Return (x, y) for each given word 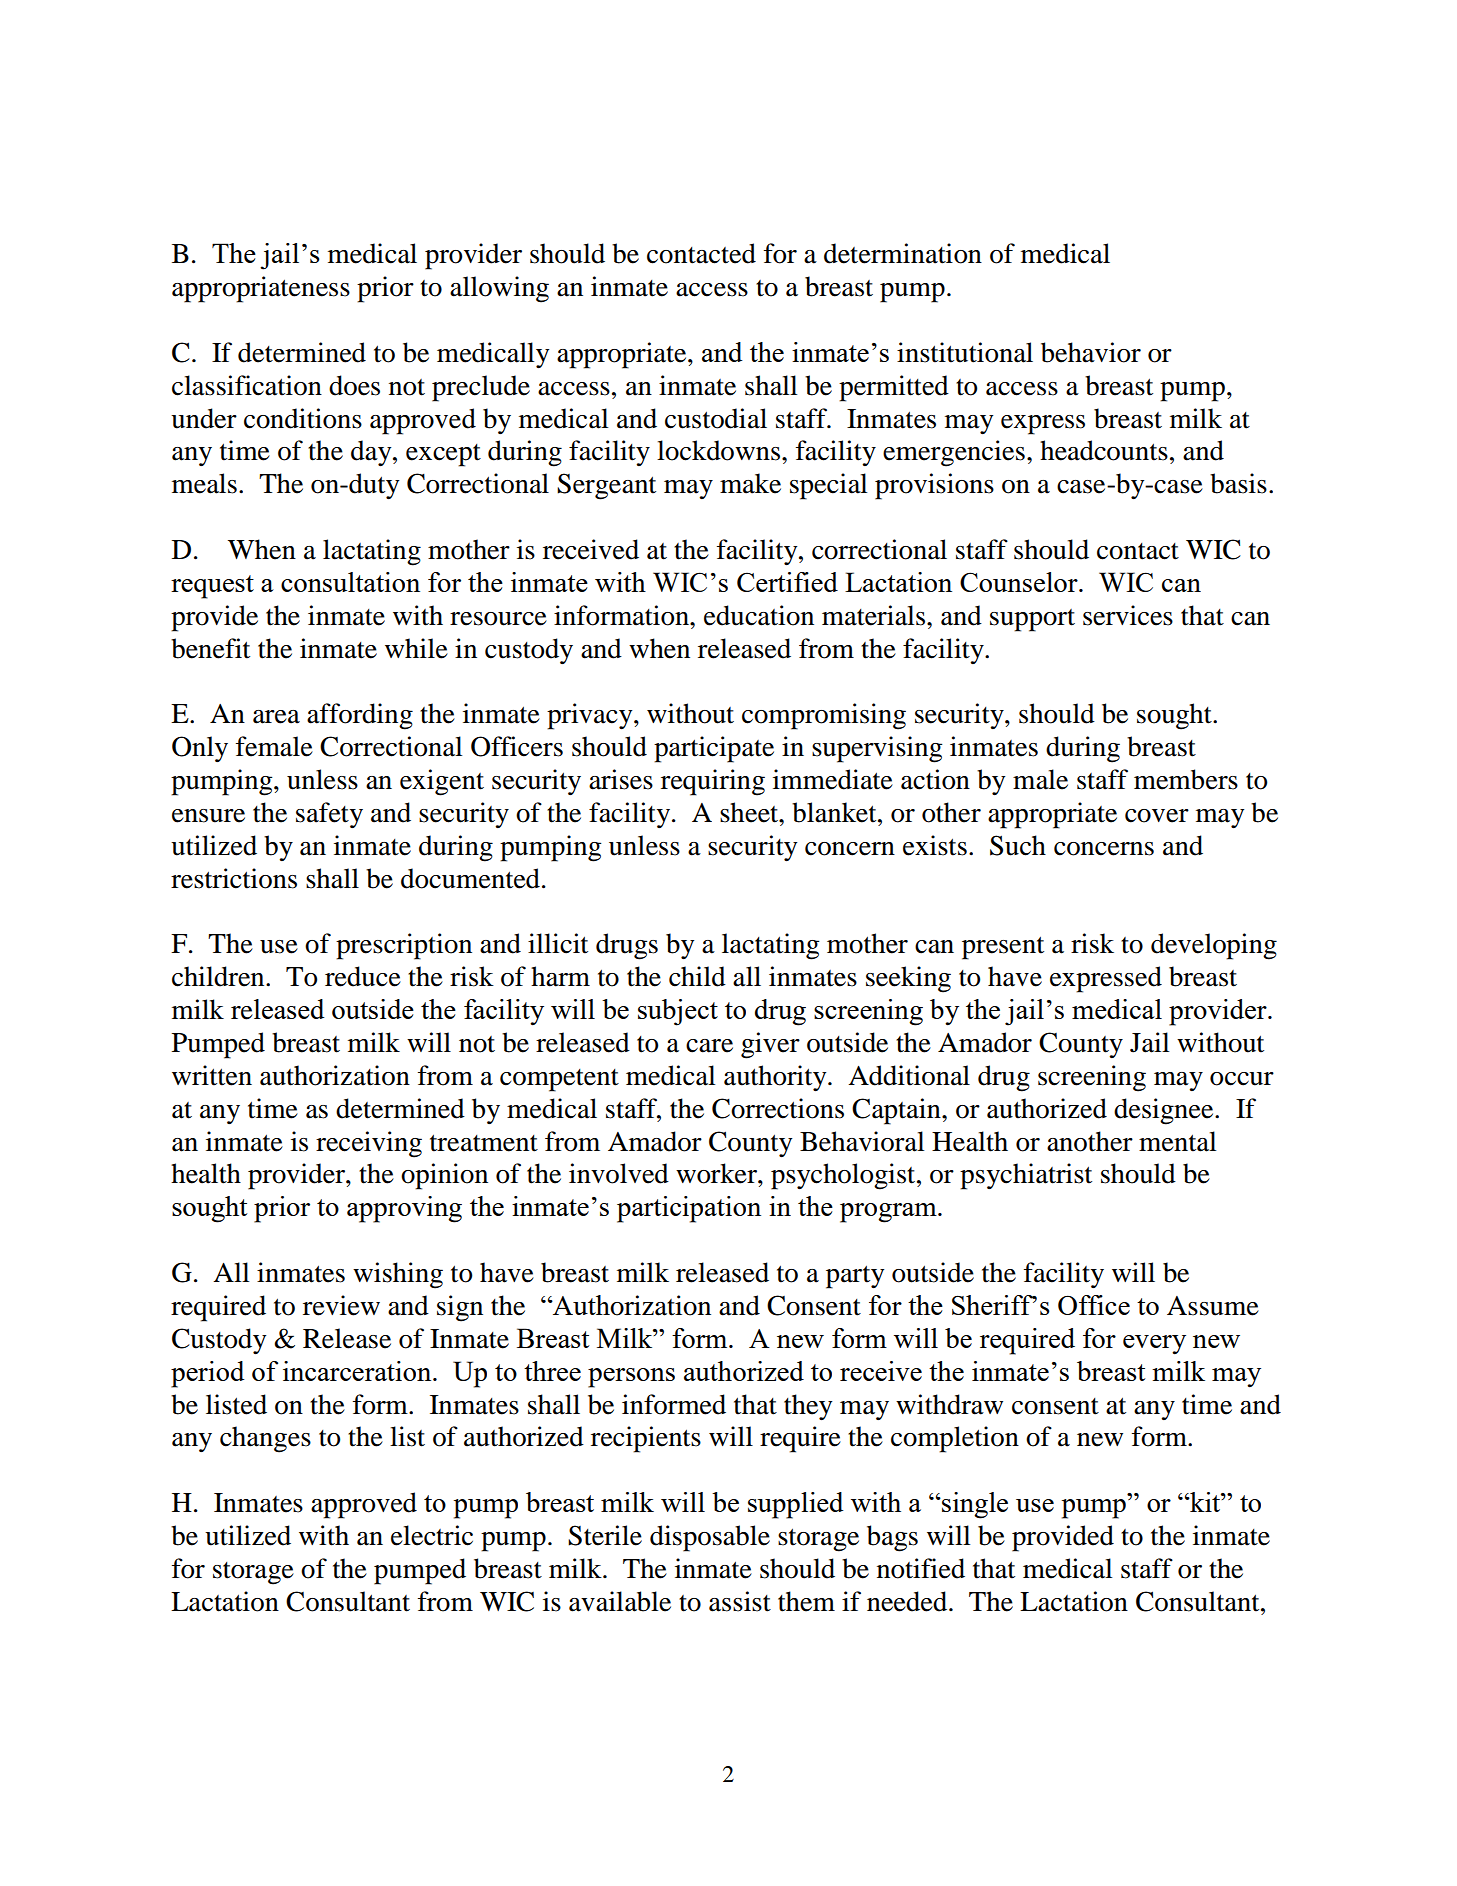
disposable (710, 1538)
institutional (965, 352)
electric (432, 1535)
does (354, 385)
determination (903, 253)
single (974, 1505)
